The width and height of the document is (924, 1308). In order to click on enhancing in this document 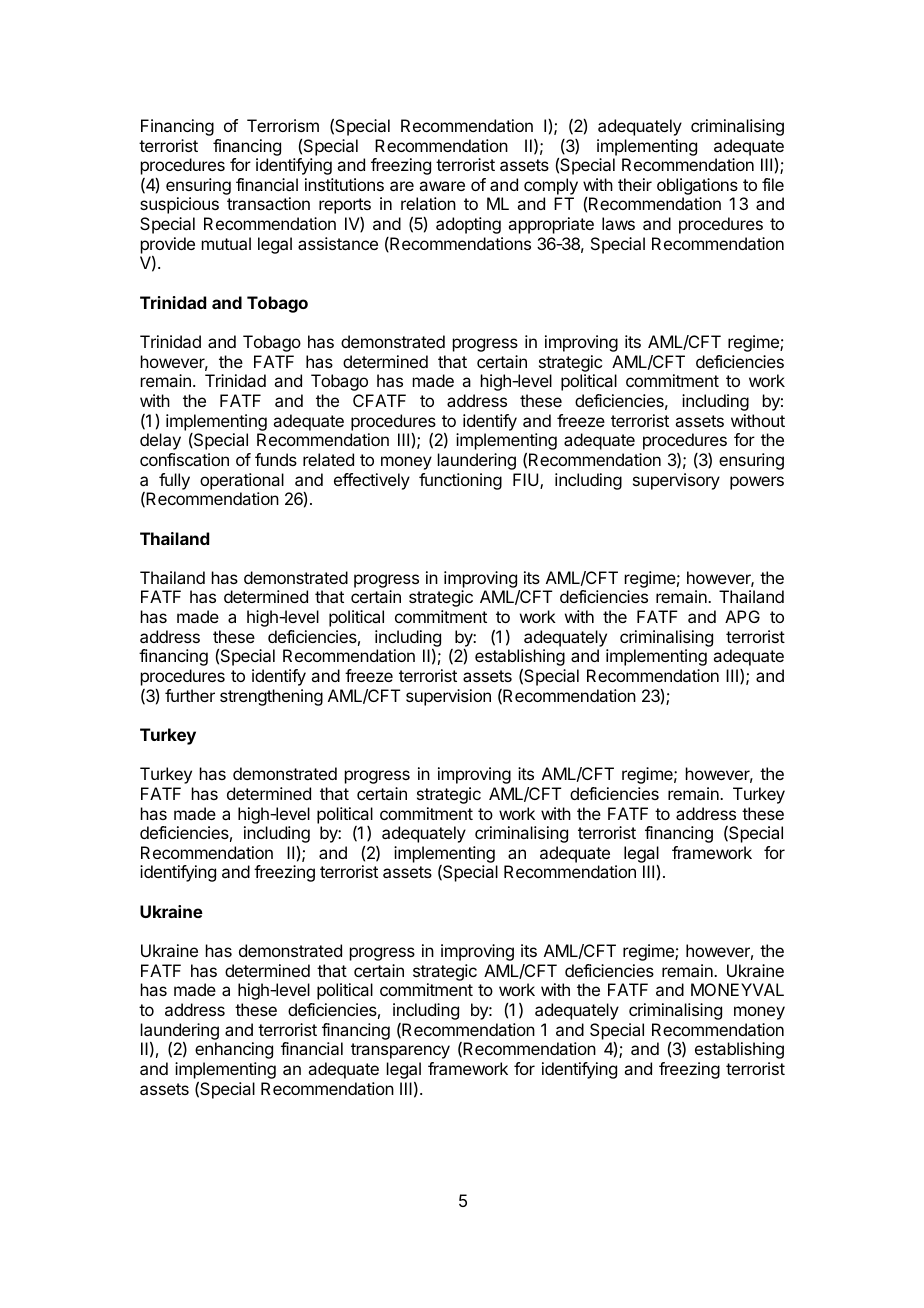, I will do `click(234, 1050)`.
